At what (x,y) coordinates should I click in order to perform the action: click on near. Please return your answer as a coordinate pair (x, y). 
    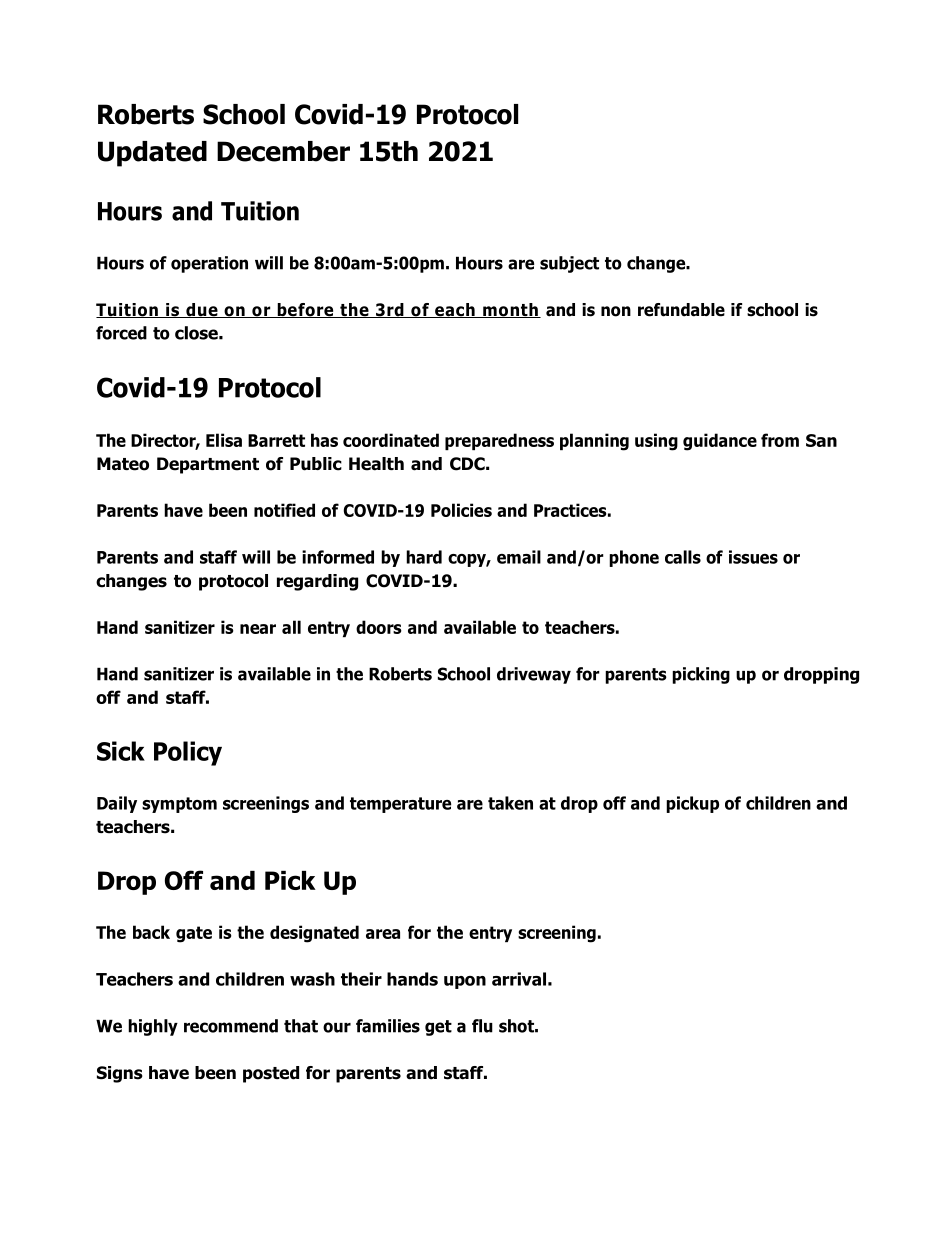
    Looking at the image, I should click on (258, 629).
